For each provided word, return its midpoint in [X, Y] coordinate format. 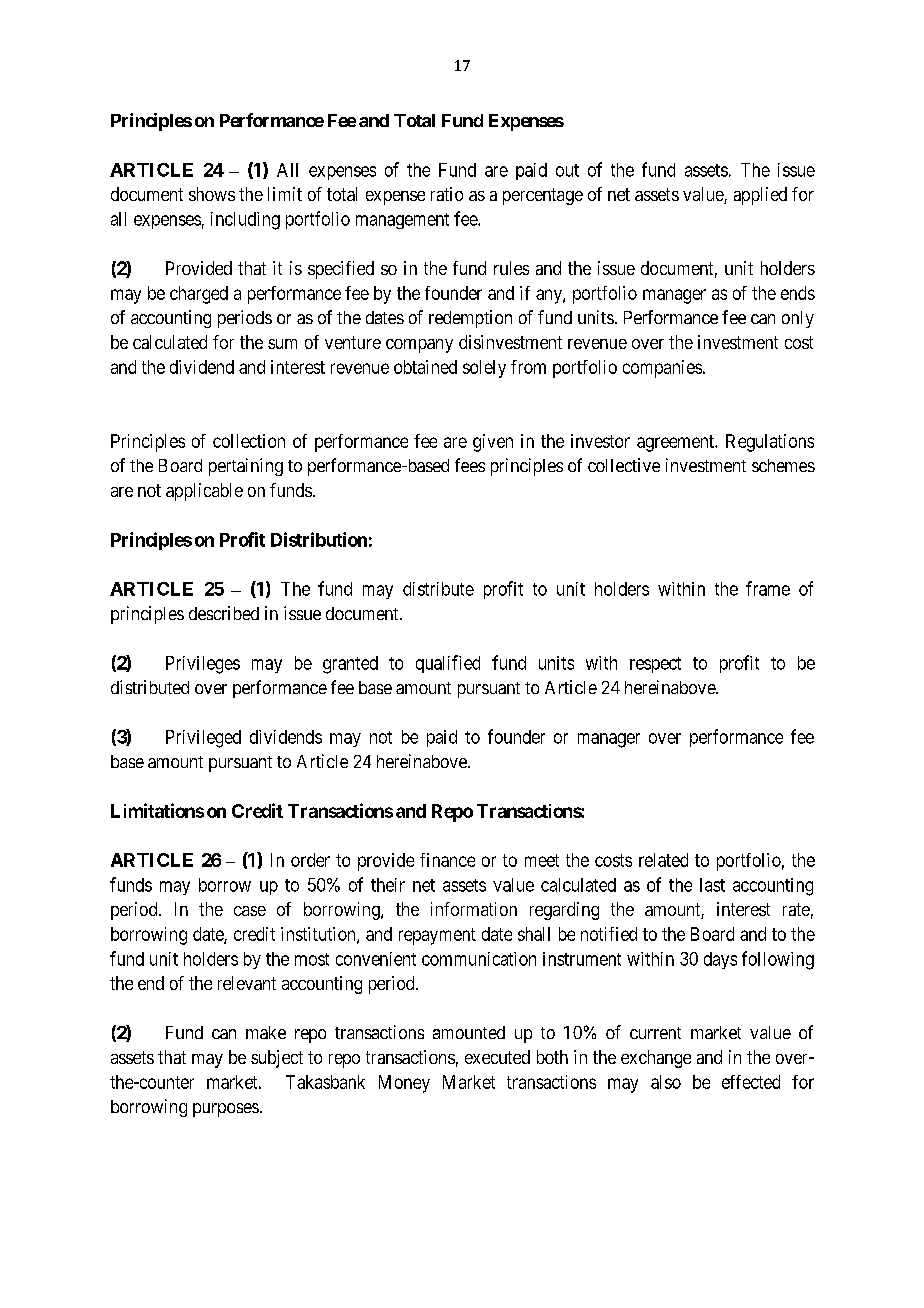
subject [277, 1059]
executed [497, 1057]
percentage [543, 196]
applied [760, 196]
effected [751, 1082]
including [245, 221]
